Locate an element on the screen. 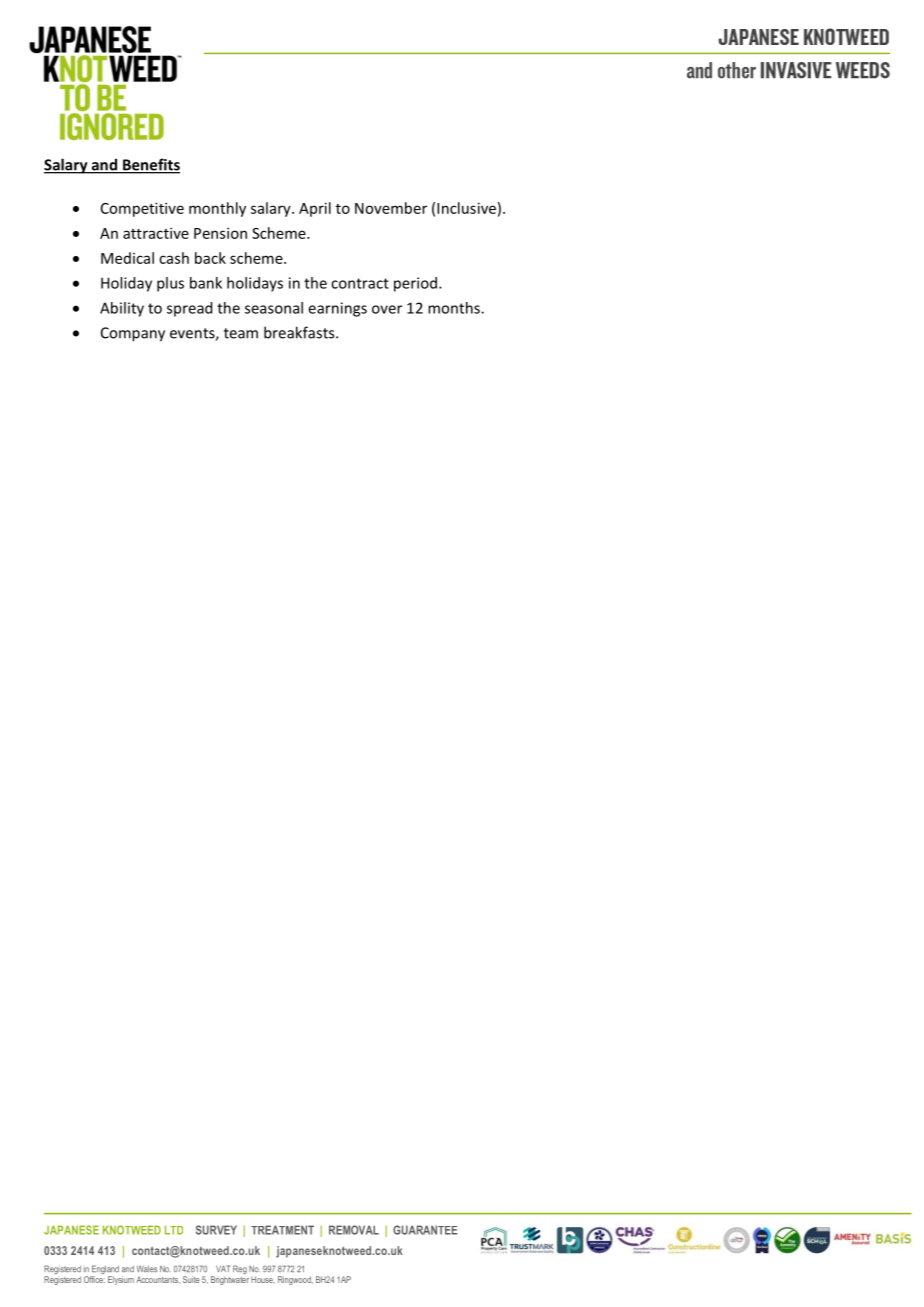 The image size is (924, 1307). Ability is located at coordinates (122, 309).
